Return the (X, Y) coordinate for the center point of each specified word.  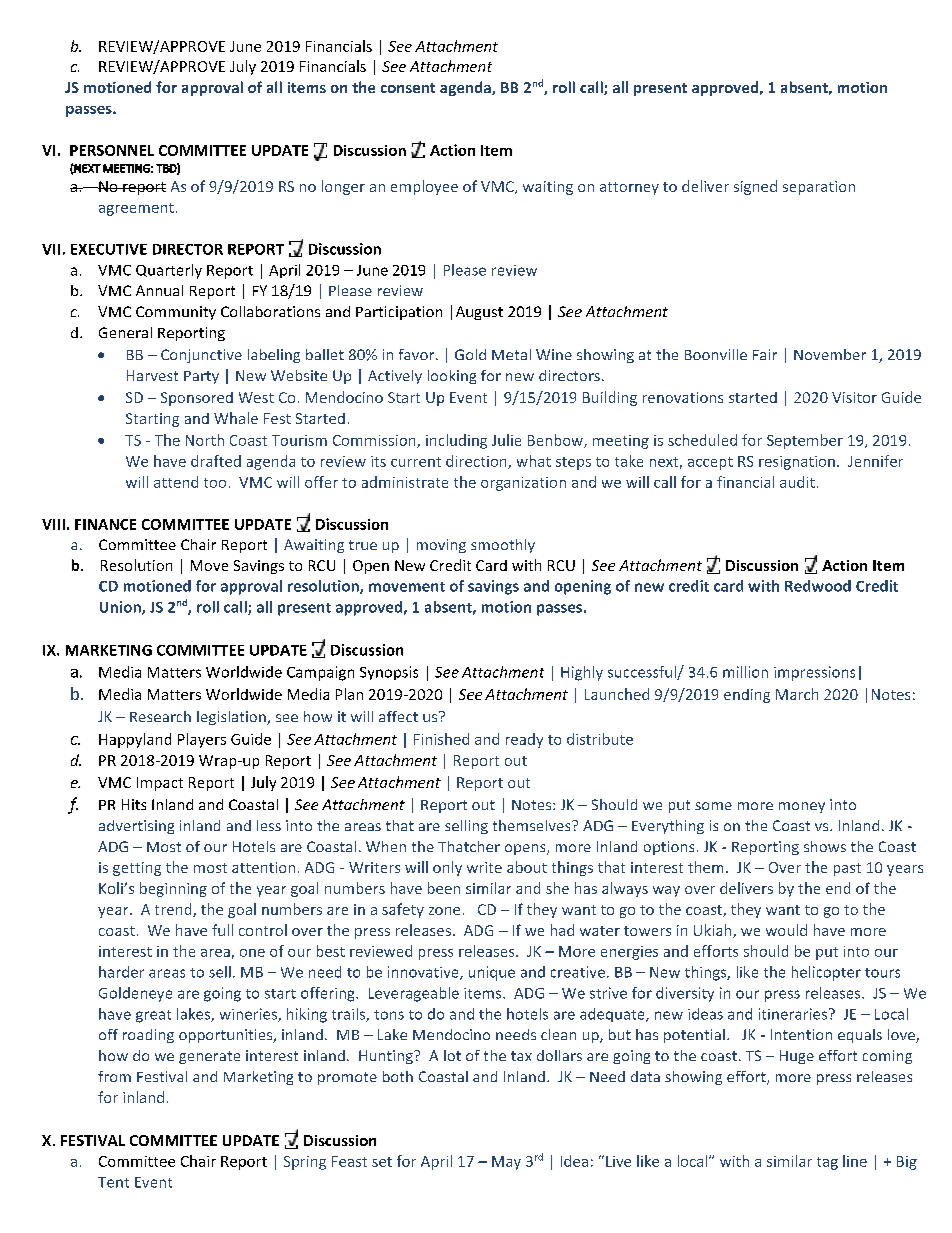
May (506, 1163)
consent (408, 88)
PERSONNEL (112, 150)
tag (827, 1163)
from (114, 1076)
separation (819, 188)
